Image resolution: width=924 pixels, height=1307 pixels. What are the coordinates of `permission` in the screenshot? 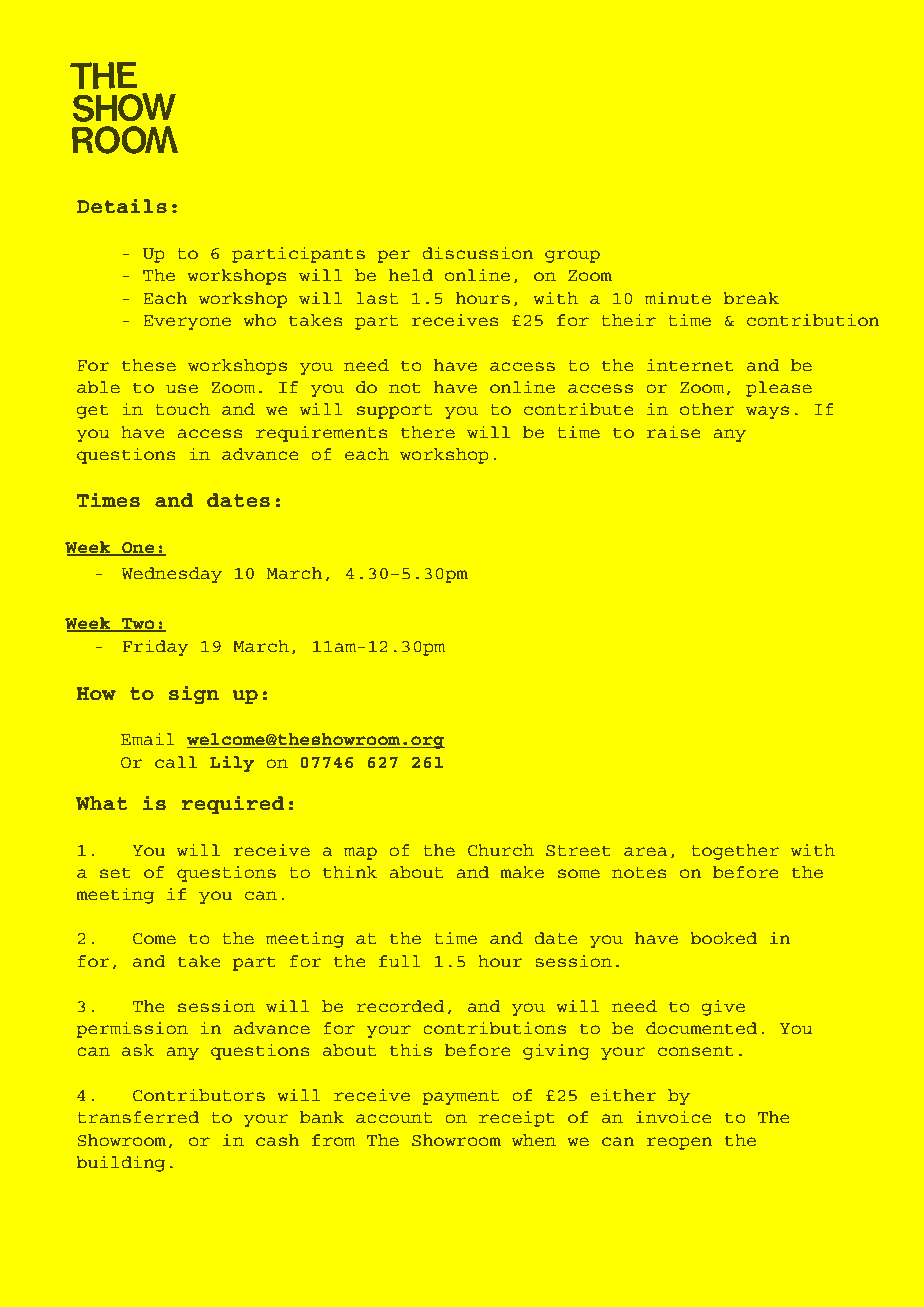 It's located at (132, 1030).
